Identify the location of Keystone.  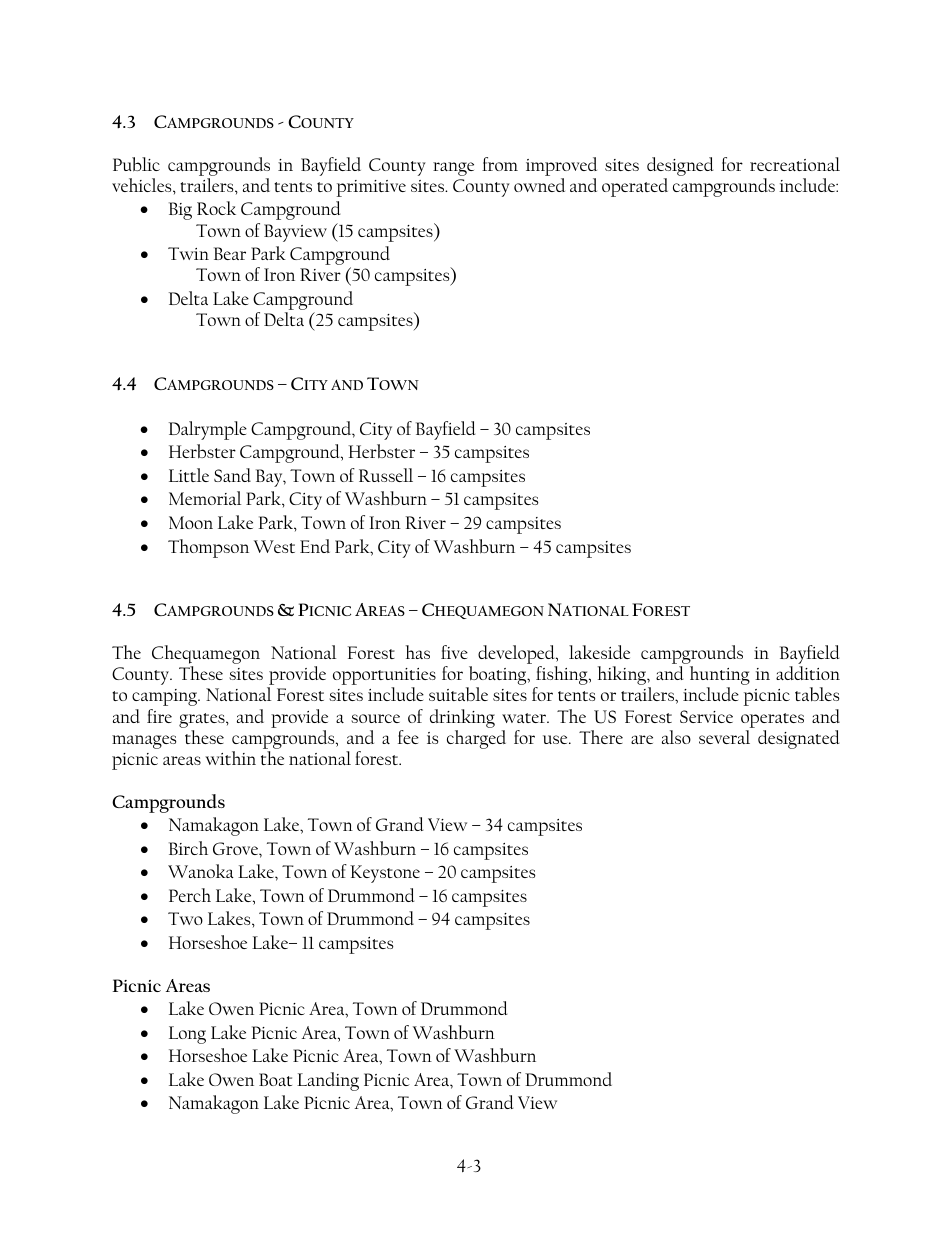
(385, 874).
